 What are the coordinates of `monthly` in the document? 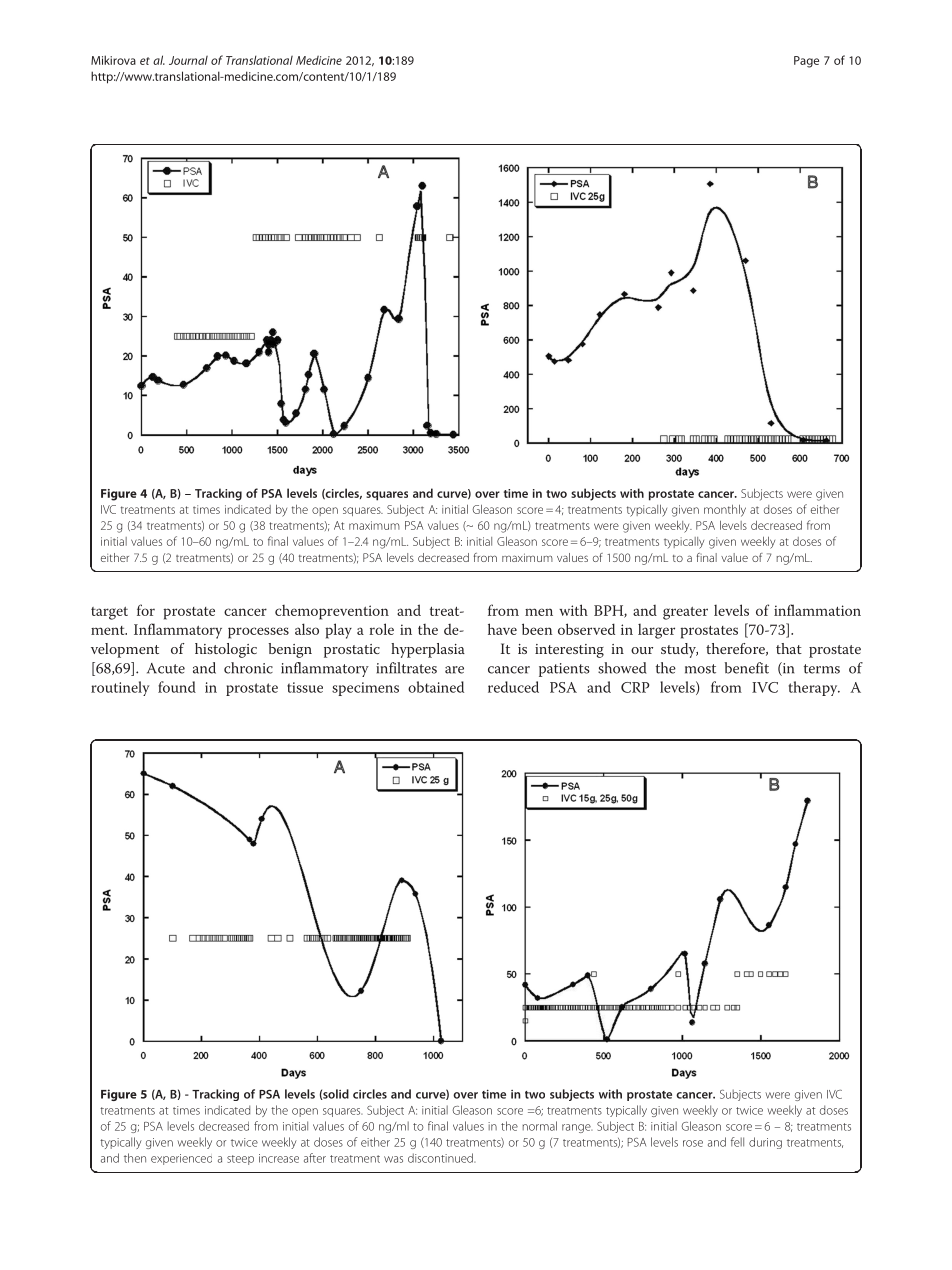 It's located at (725, 511).
